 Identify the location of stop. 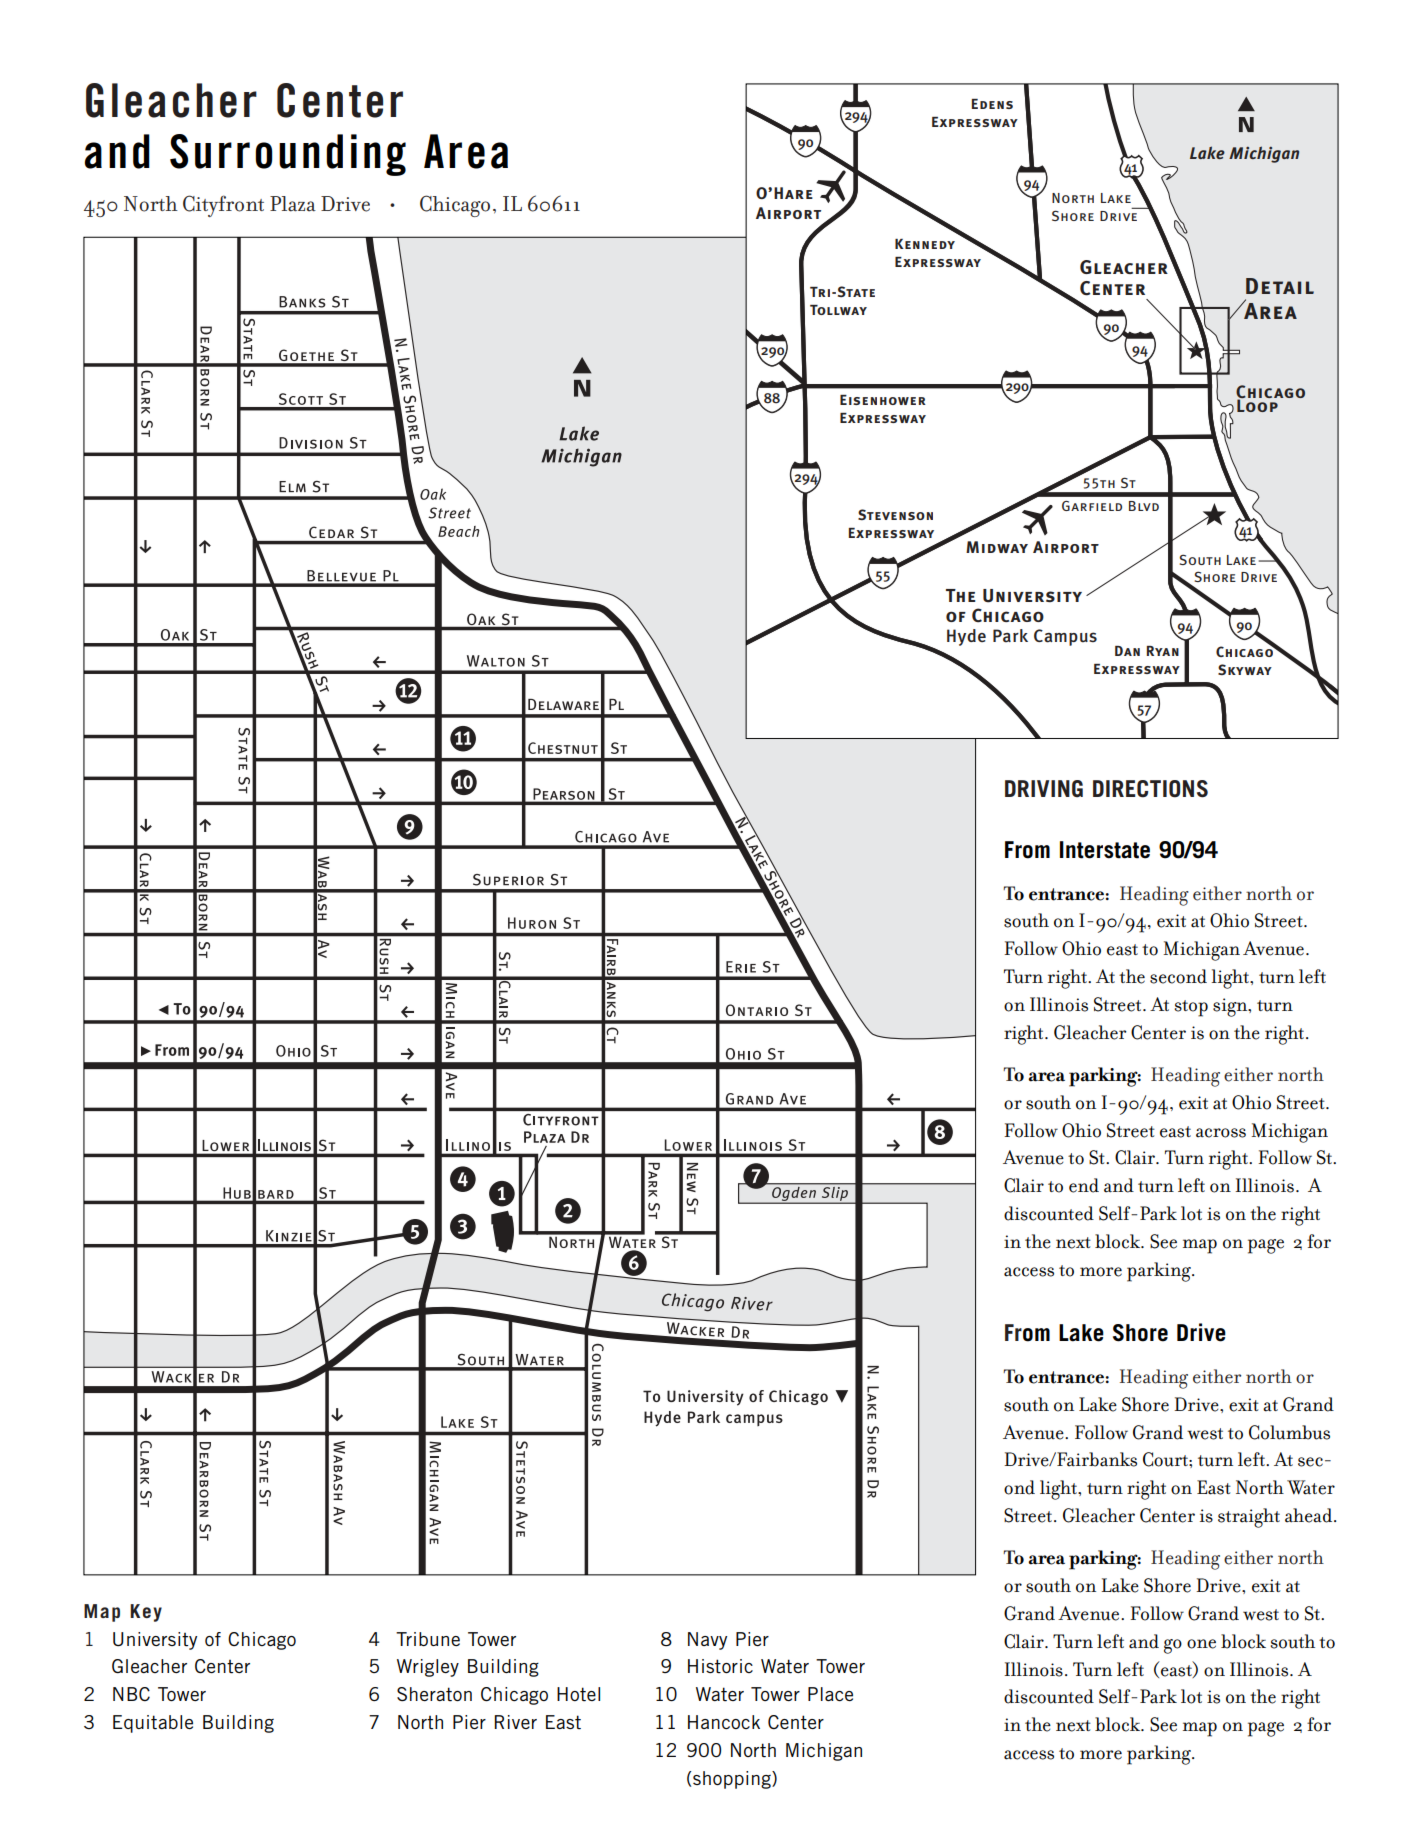
(1191, 1008).
